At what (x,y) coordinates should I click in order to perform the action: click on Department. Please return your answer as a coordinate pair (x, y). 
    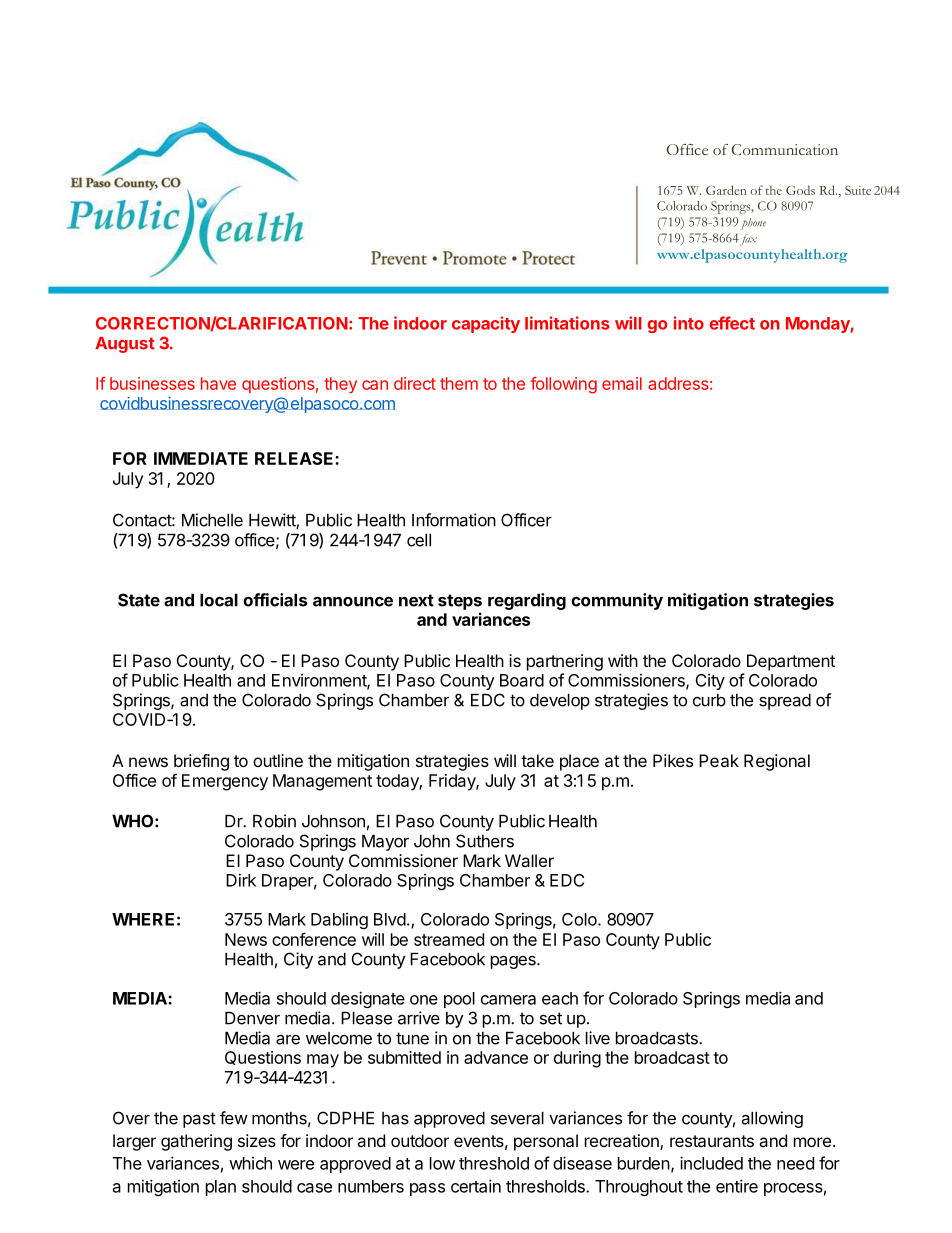
    Looking at the image, I should click on (791, 662).
